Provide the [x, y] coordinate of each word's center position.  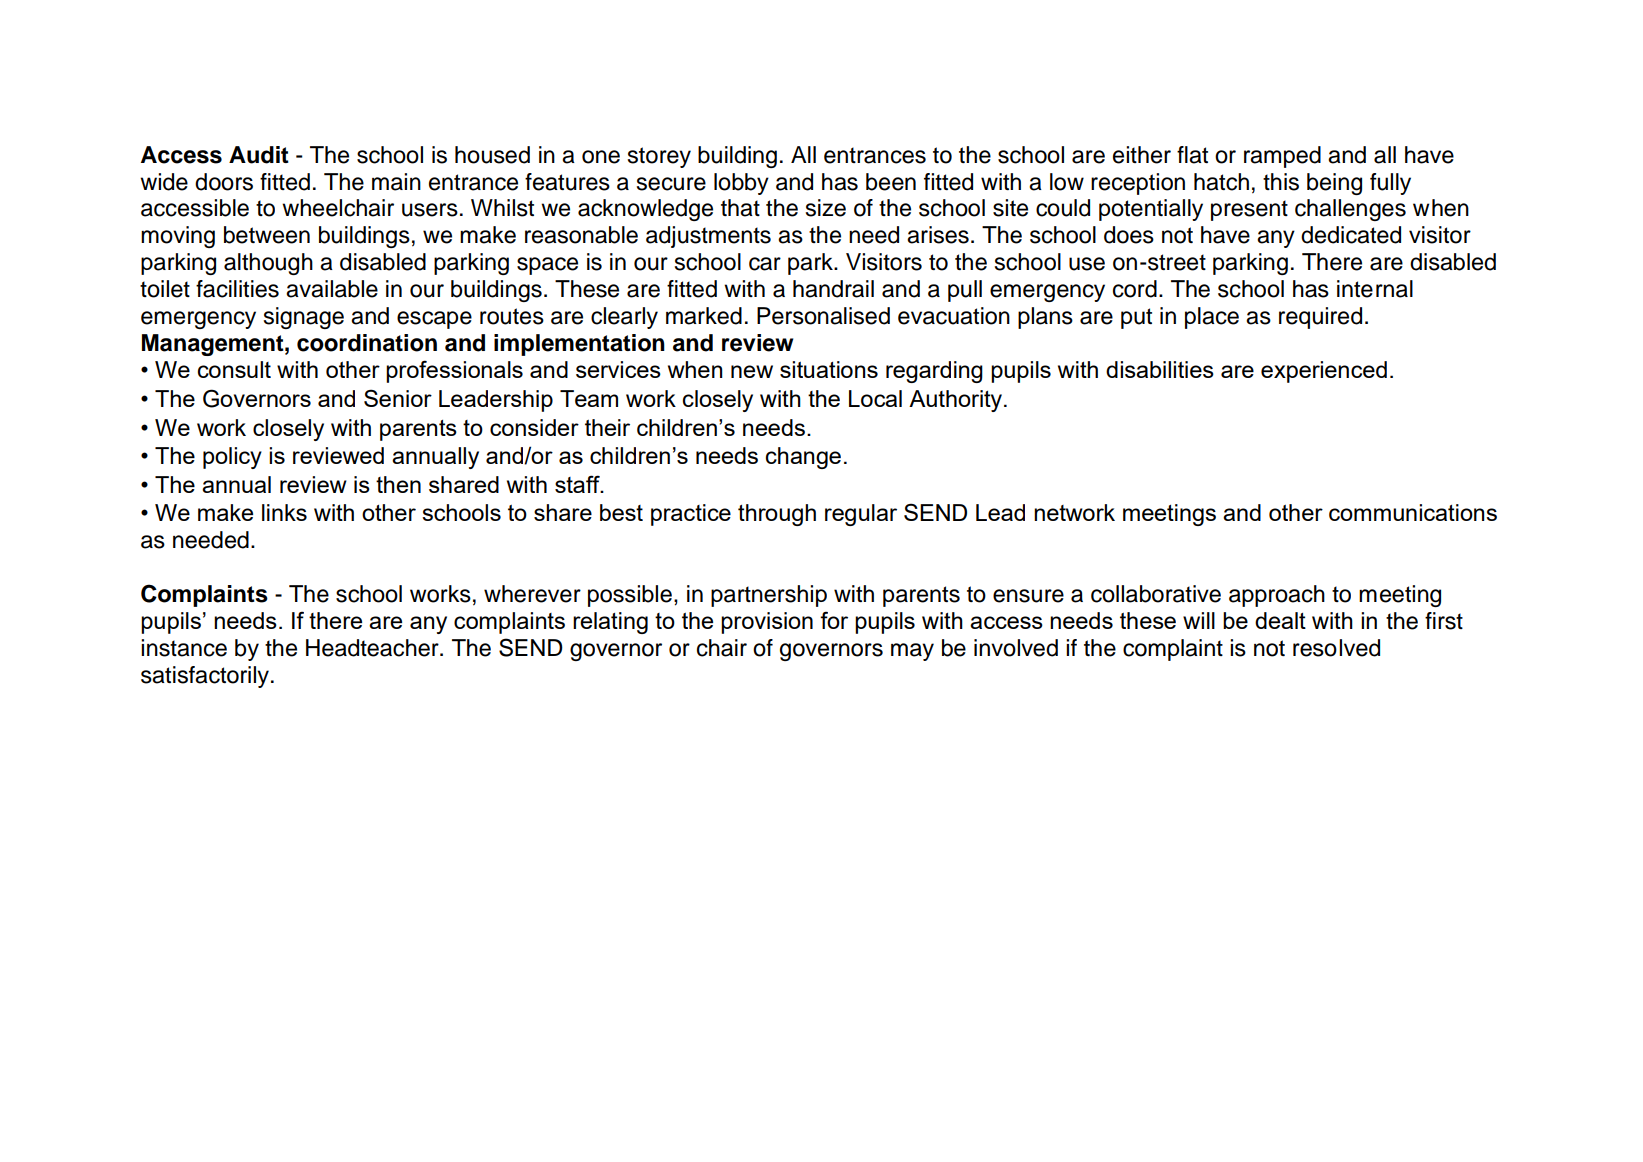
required [1320, 318]
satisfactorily [205, 677]
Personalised [823, 316]
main [396, 182]
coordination [367, 343]
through [777, 515]
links [284, 512]
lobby [741, 184]
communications [1413, 512]
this [1281, 182]
